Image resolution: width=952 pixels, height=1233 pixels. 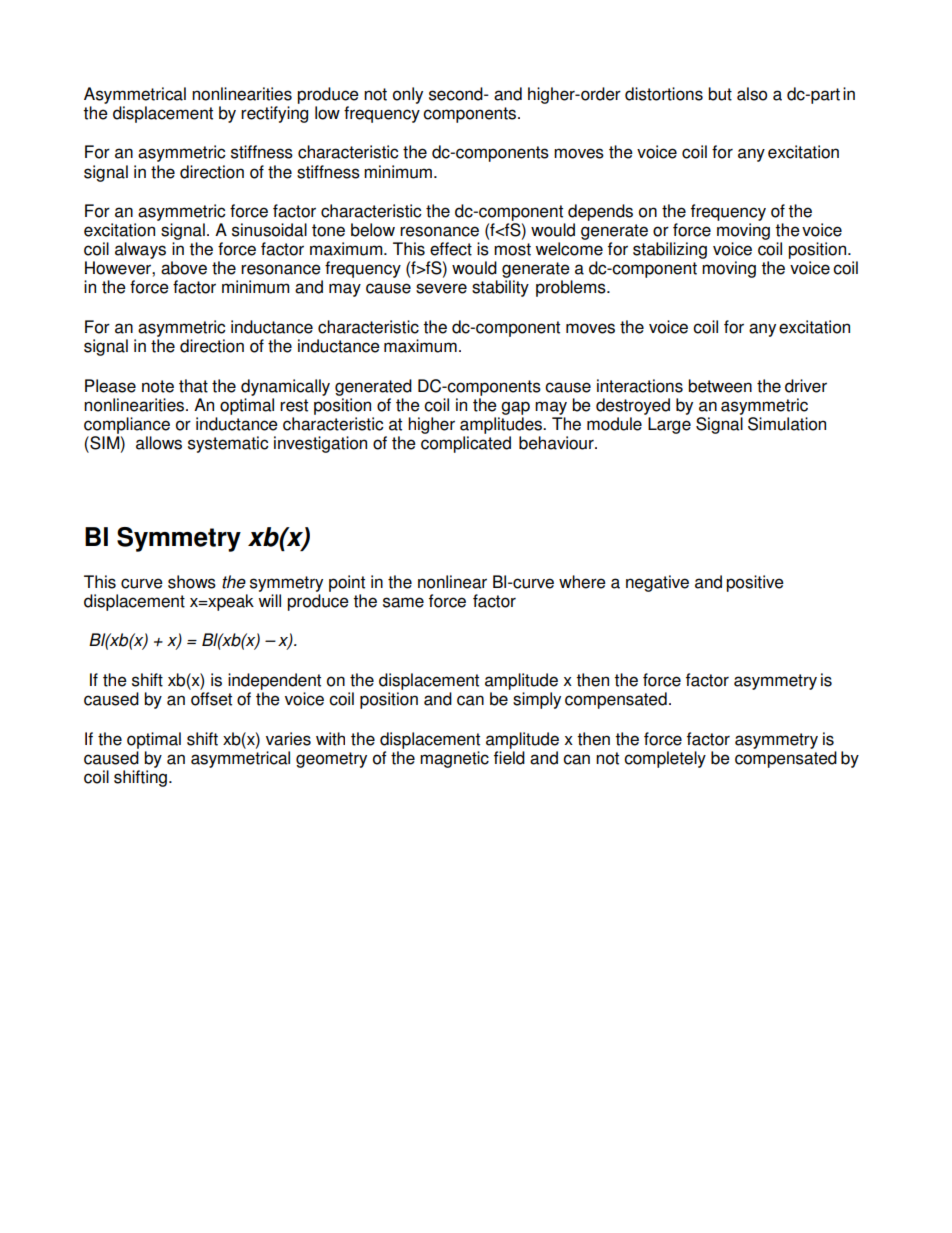 I want to click on allows, so click(x=159, y=443).
